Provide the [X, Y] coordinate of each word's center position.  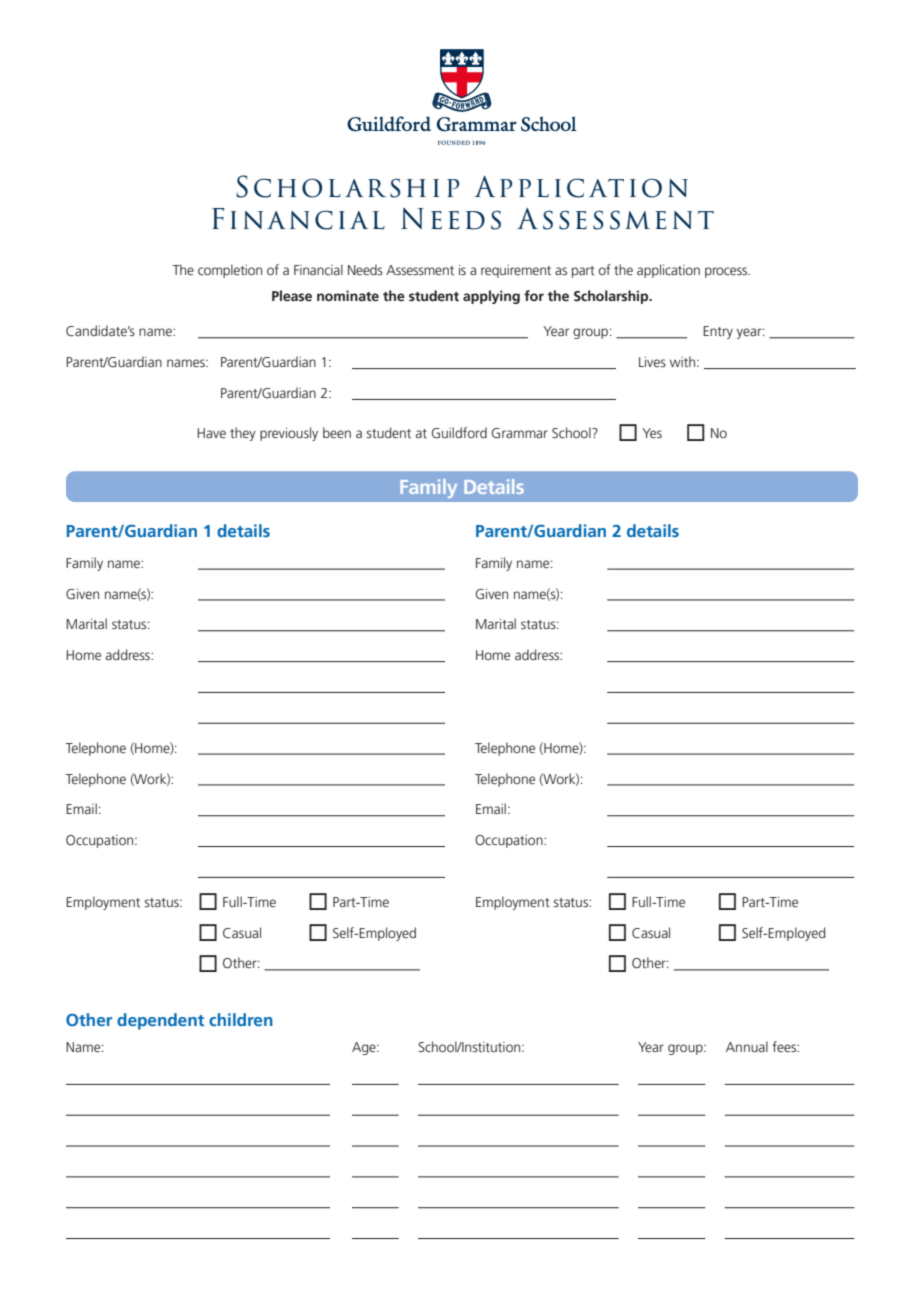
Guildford [459, 433]
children [241, 1019]
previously [289, 434]
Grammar [520, 433]
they [243, 434]
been [337, 432]
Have [211, 433]
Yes [652, 433]
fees [785, 1046]
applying [491, 297]
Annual [747, 1046]
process [727, 272]
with [684, 361]
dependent [160, 1021]
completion [230, 271]
